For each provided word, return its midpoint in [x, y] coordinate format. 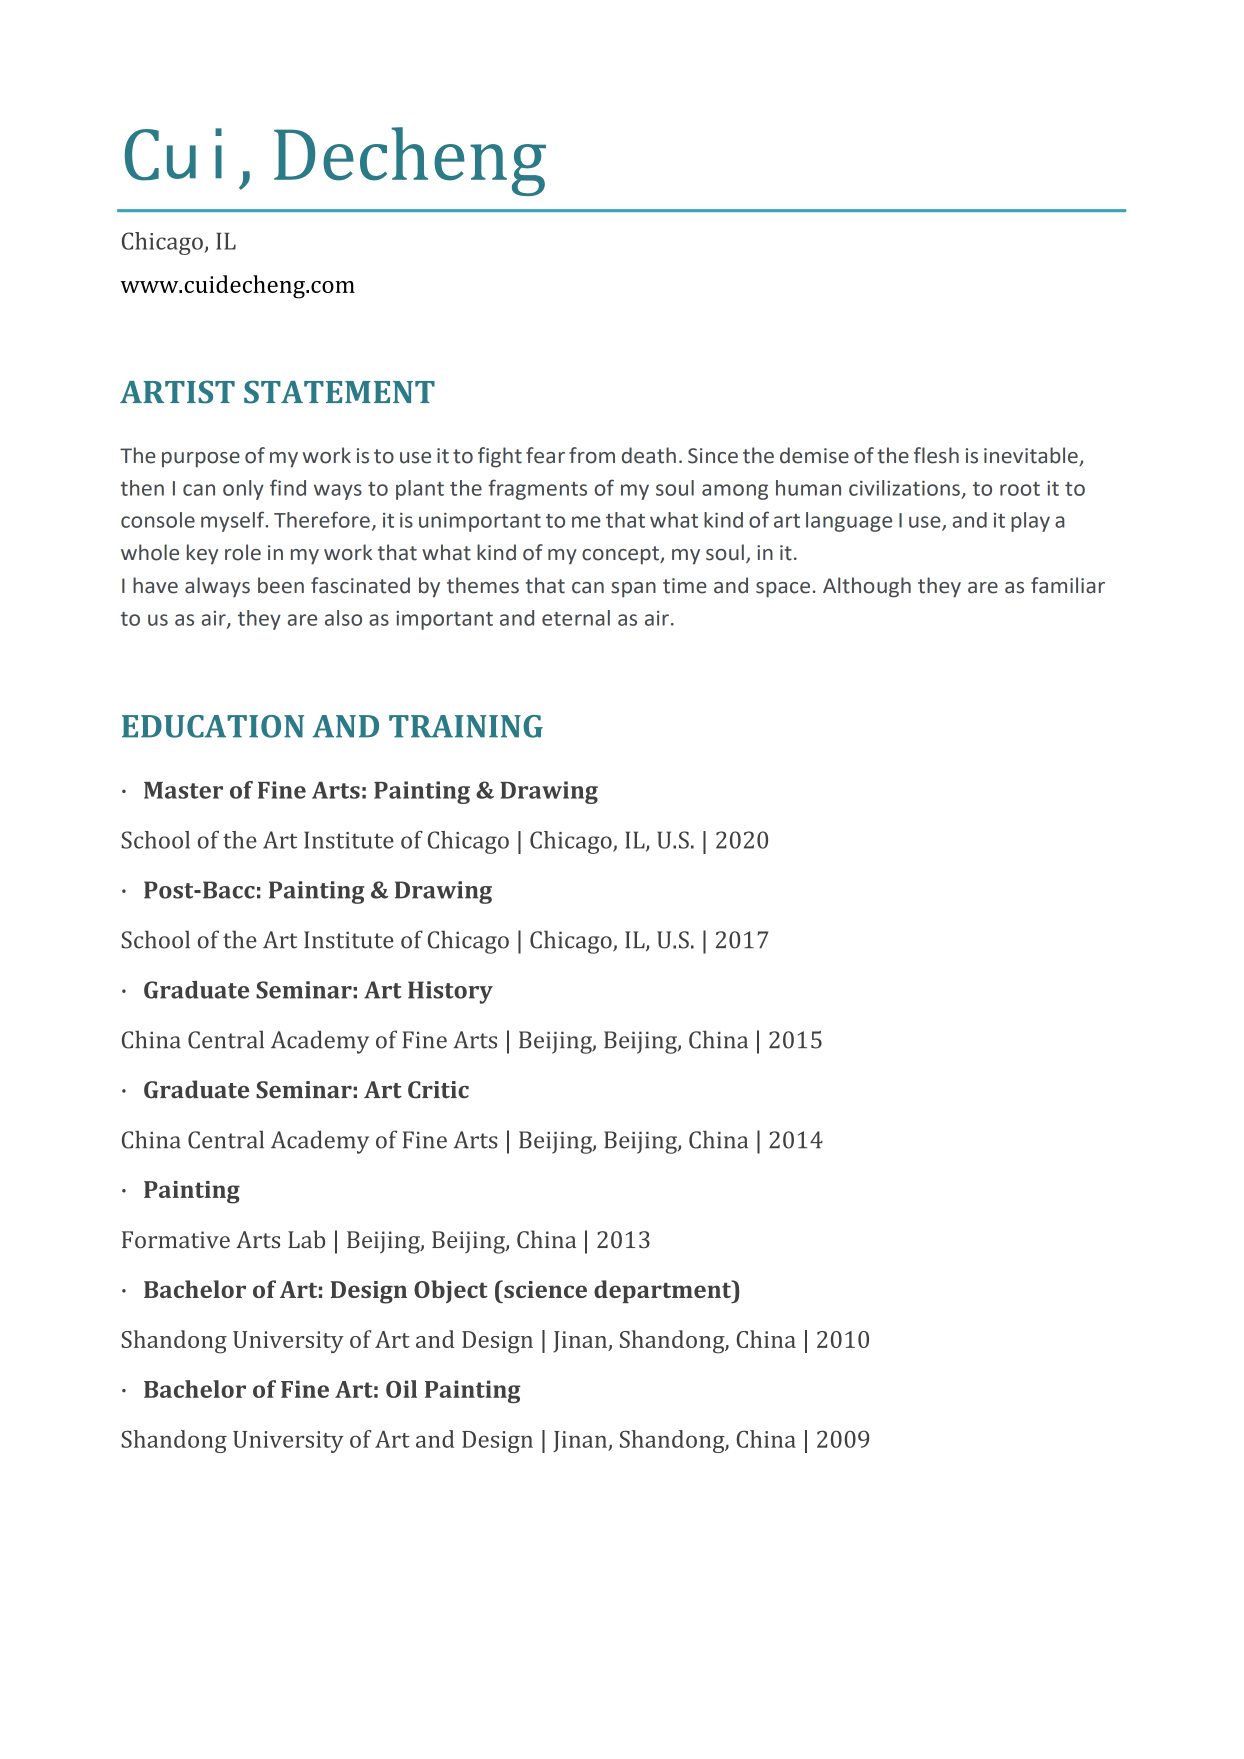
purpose [201, 460]
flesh [936, 455]
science [544, 1289]
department [664, 1292]
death [649, 455]
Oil [401, 1389]
